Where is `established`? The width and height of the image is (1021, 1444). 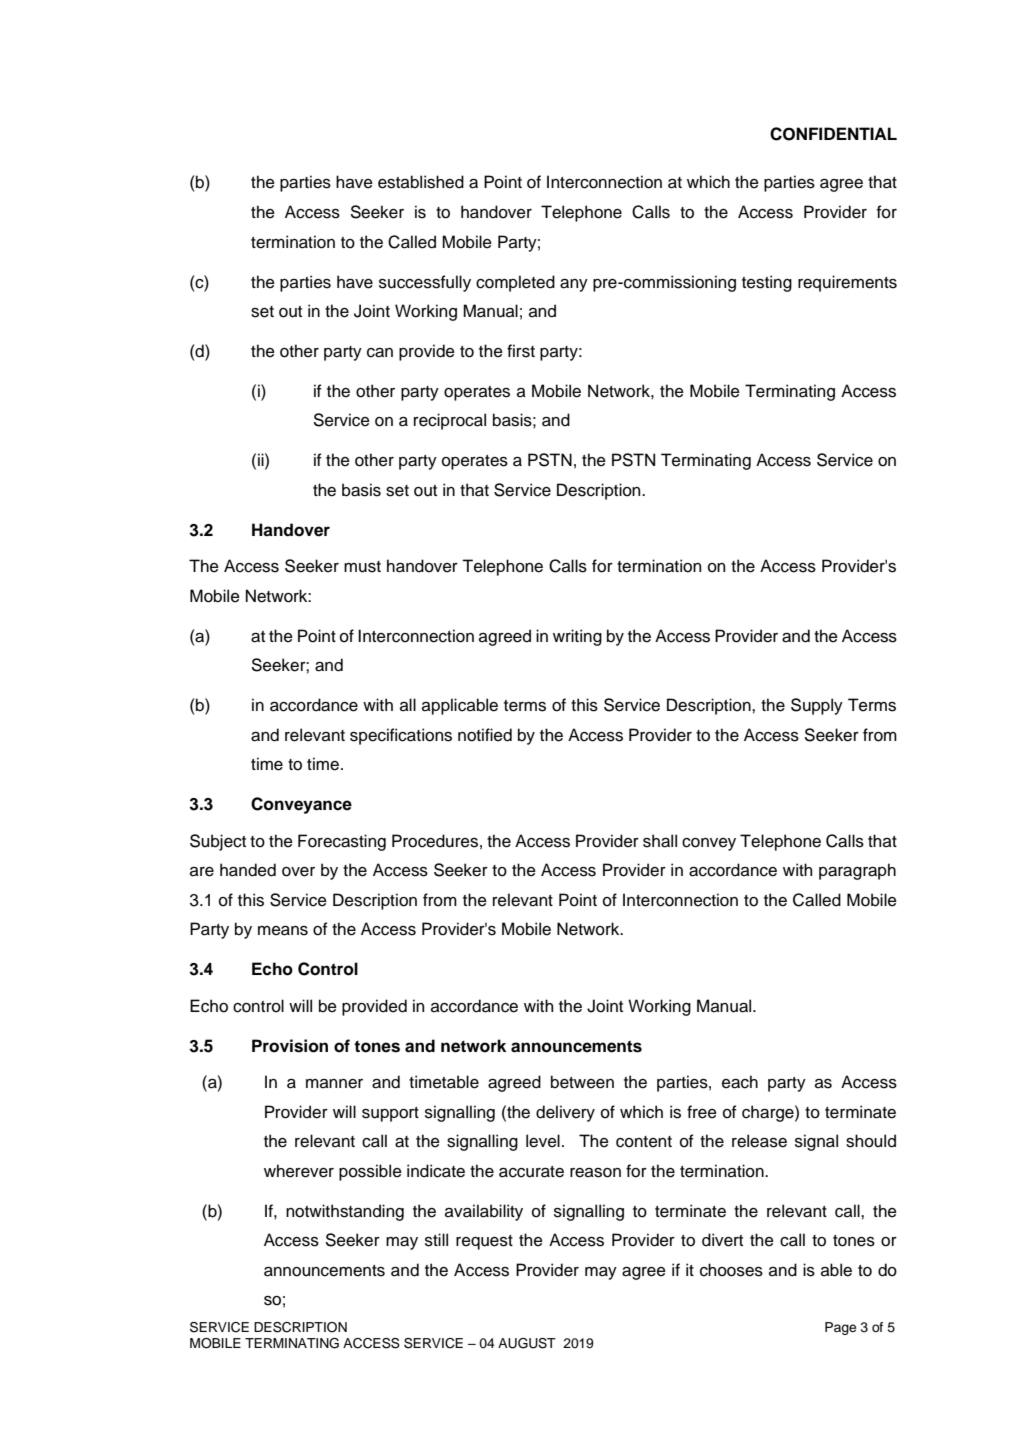 established is located at coordinates (421, 182).
